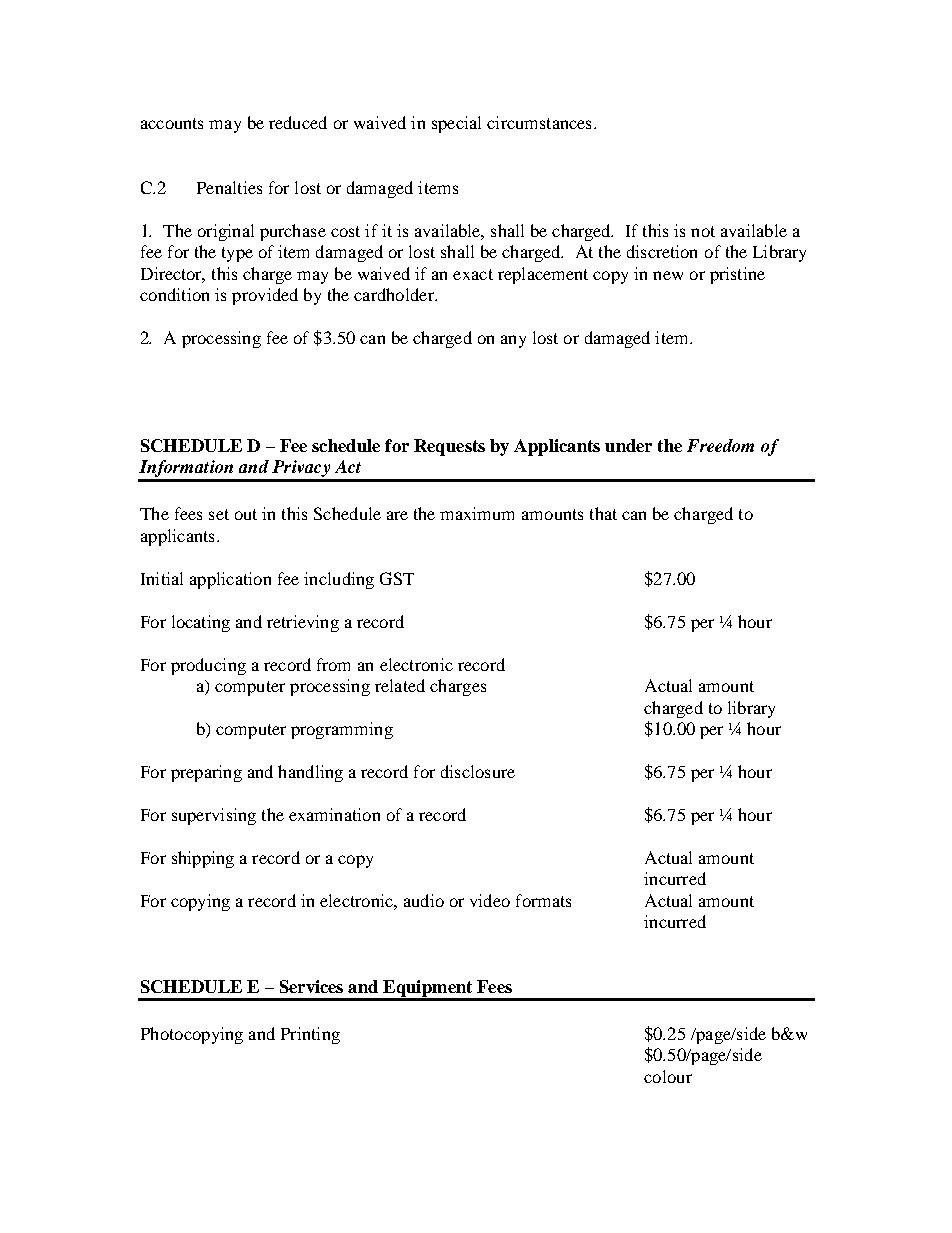 The width and height of the screenshot is (952, 1233). I want to click on colour, so click(668, 1076).
